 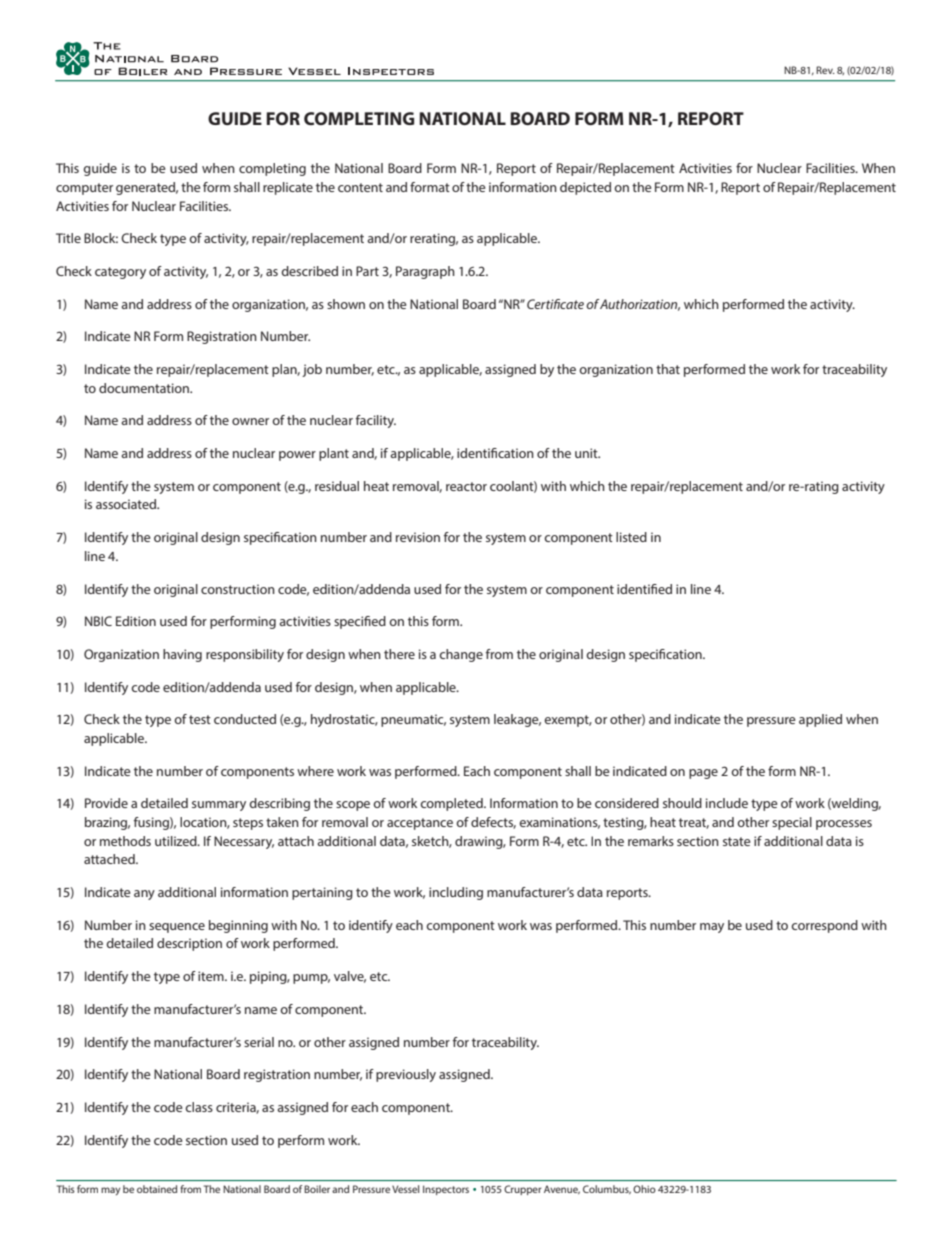 What do you see at coordinates (177, 928) in the screenshot?
I see `sequence` at bounding box center [177, 928].
